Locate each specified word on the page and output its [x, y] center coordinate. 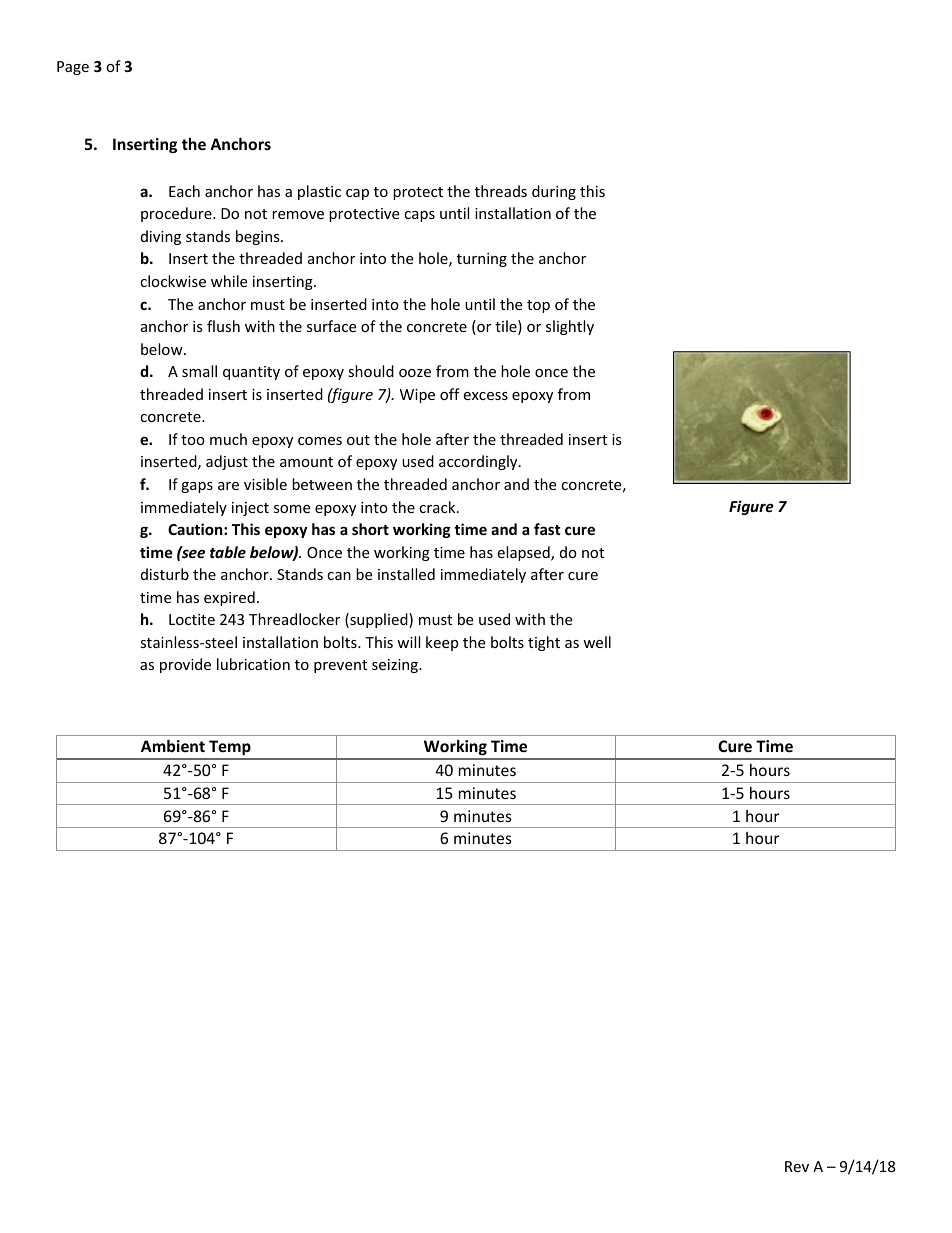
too [193, 440]
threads [501, 191]
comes [320, 441]
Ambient [173, 746]
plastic [319, 192]
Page [73, 68]
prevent [340, 666]
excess [485, 396]
